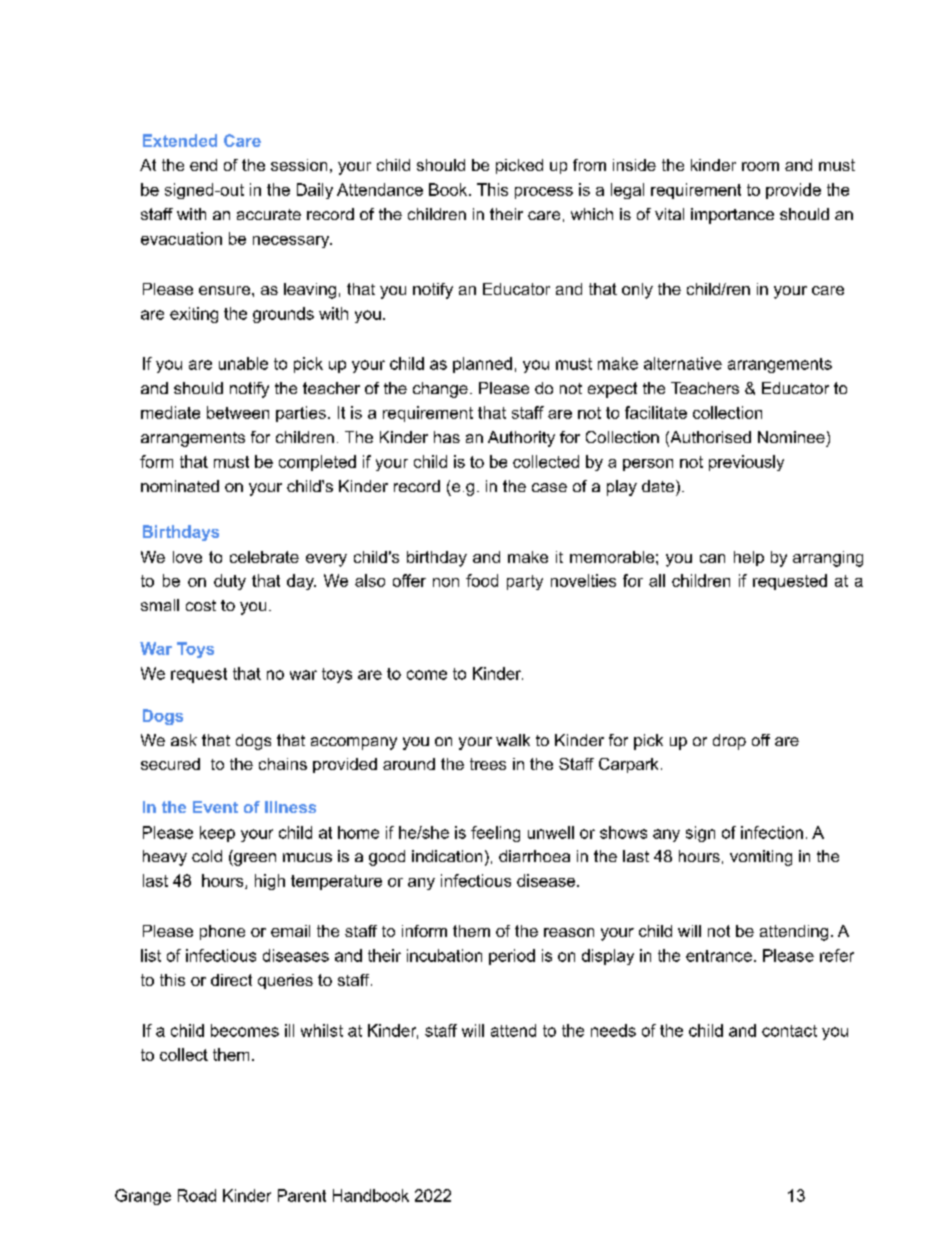 The height and width of the screenshot is (1233, 952). I want to click on previously, so click(746, 463).
